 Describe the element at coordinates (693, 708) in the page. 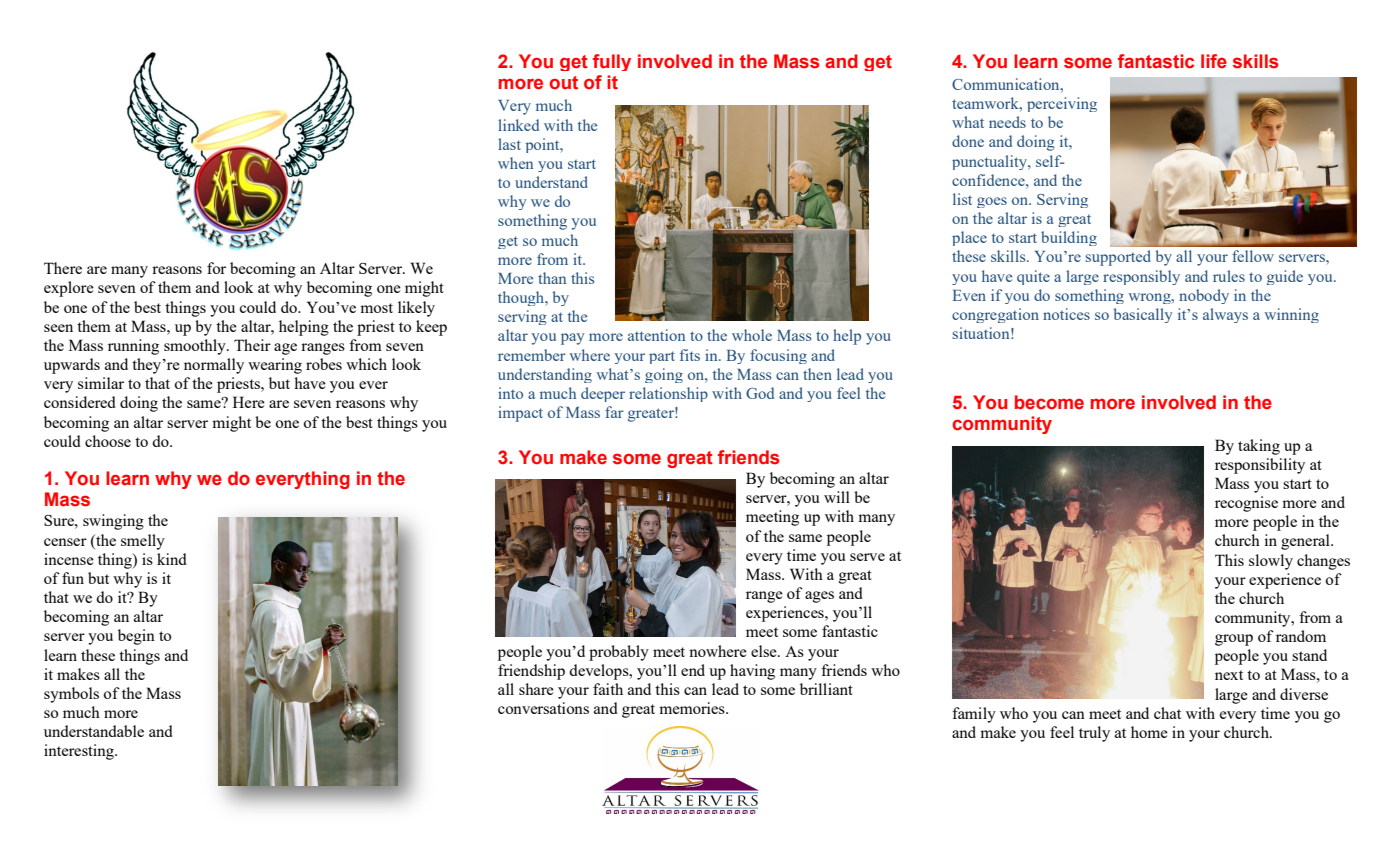

I see `memories` at that location.
